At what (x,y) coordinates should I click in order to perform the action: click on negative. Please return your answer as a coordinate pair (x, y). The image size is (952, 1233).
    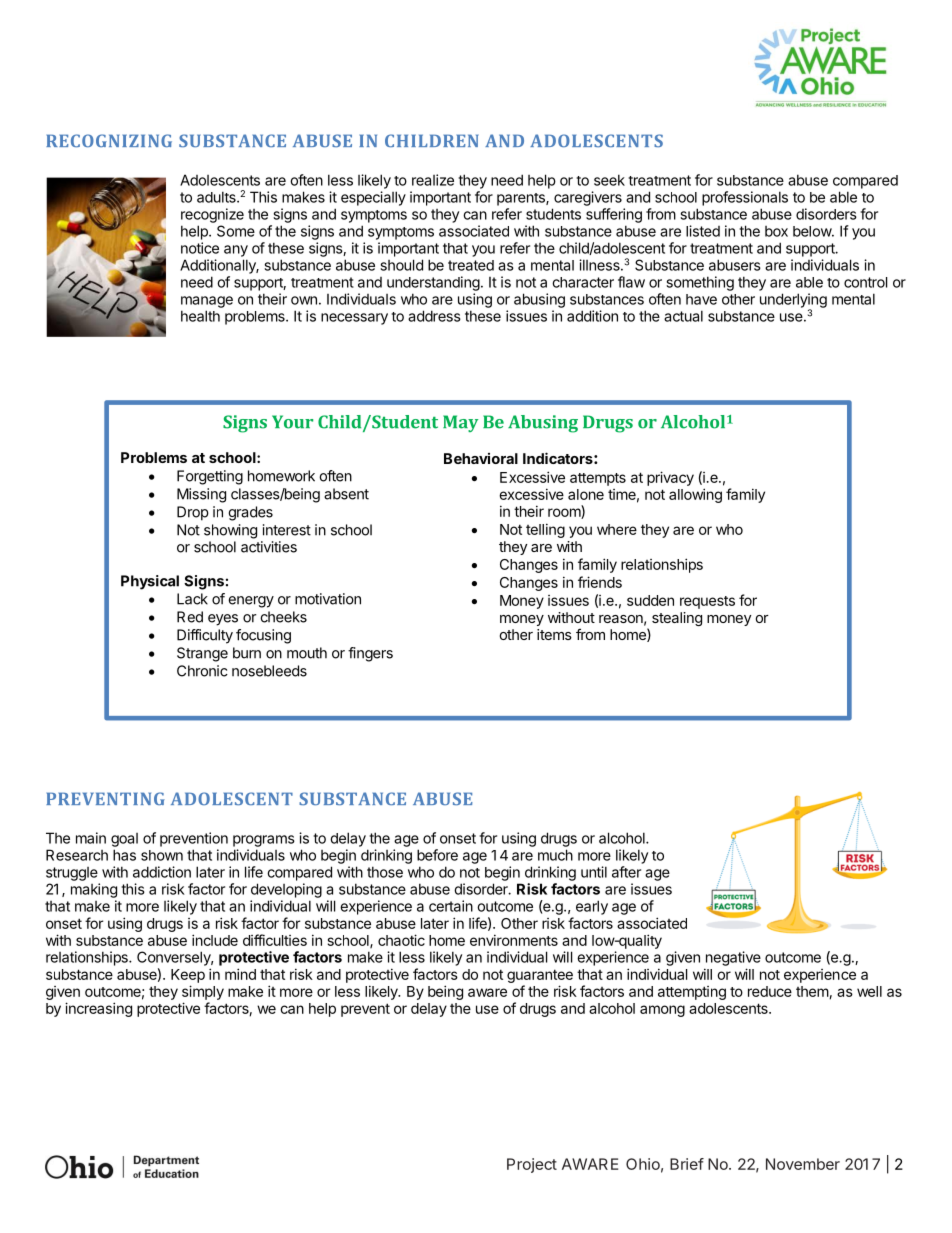
    Looking at the image, I should click on (733, 958).
